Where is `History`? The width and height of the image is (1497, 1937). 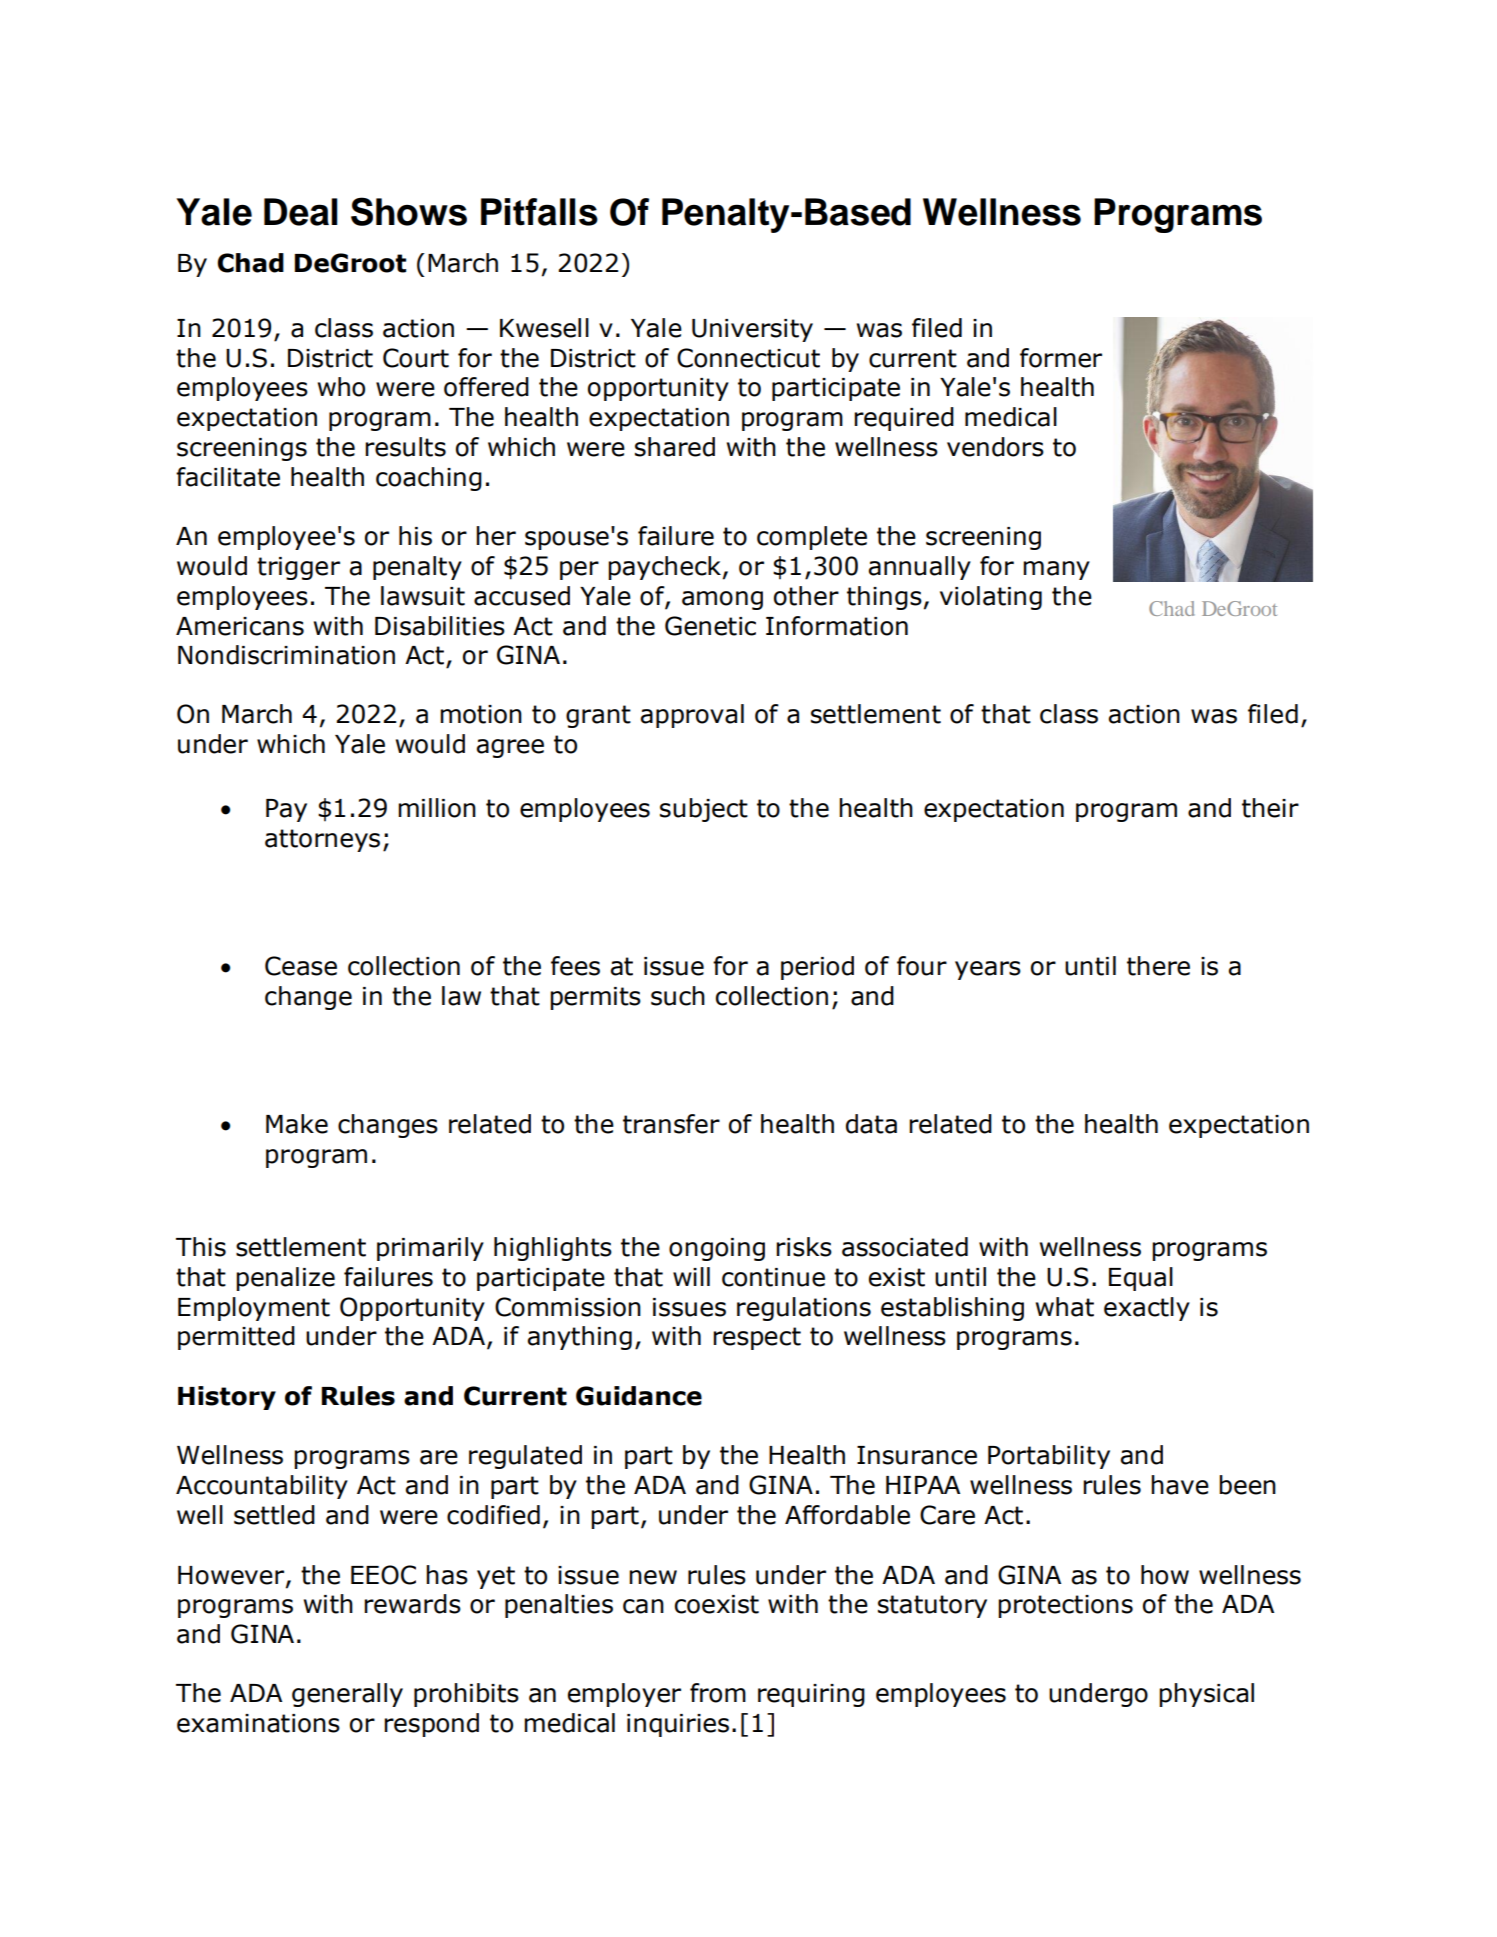 History is located at coordinates (227, 1398).
